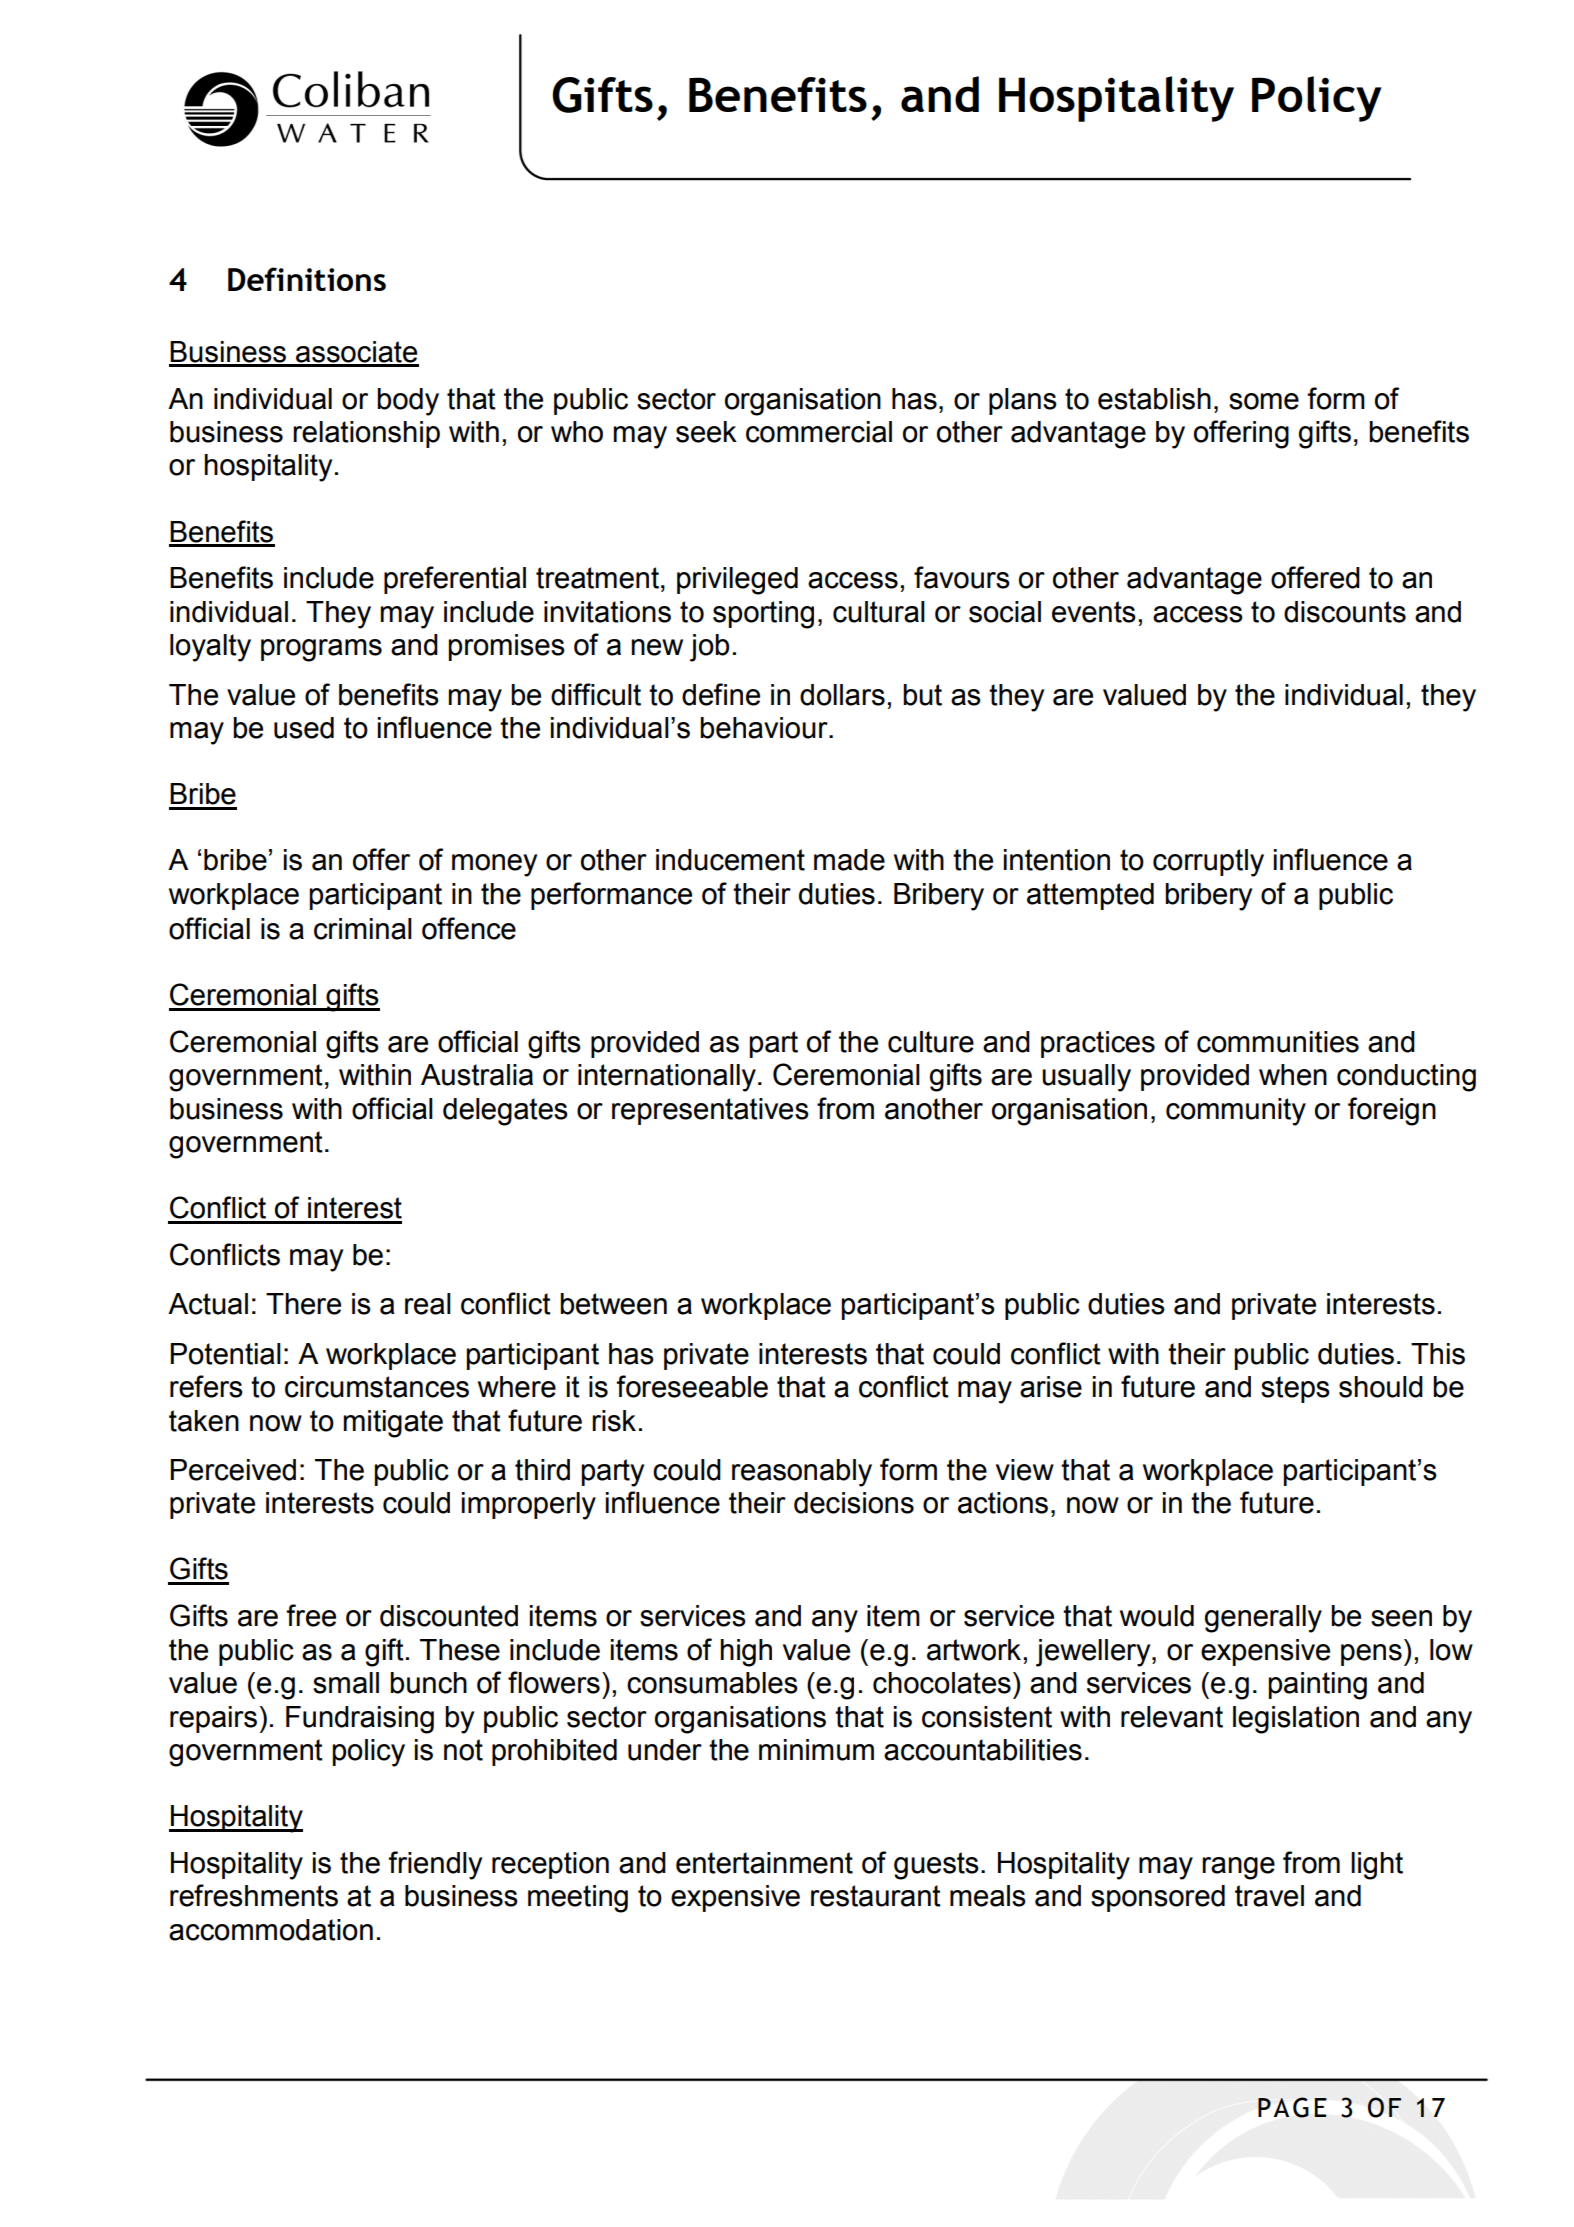 This page has height=2227, width=1574. Describe the element at coordinates (435, 1865) in the page. I see `friendly` at that location.
